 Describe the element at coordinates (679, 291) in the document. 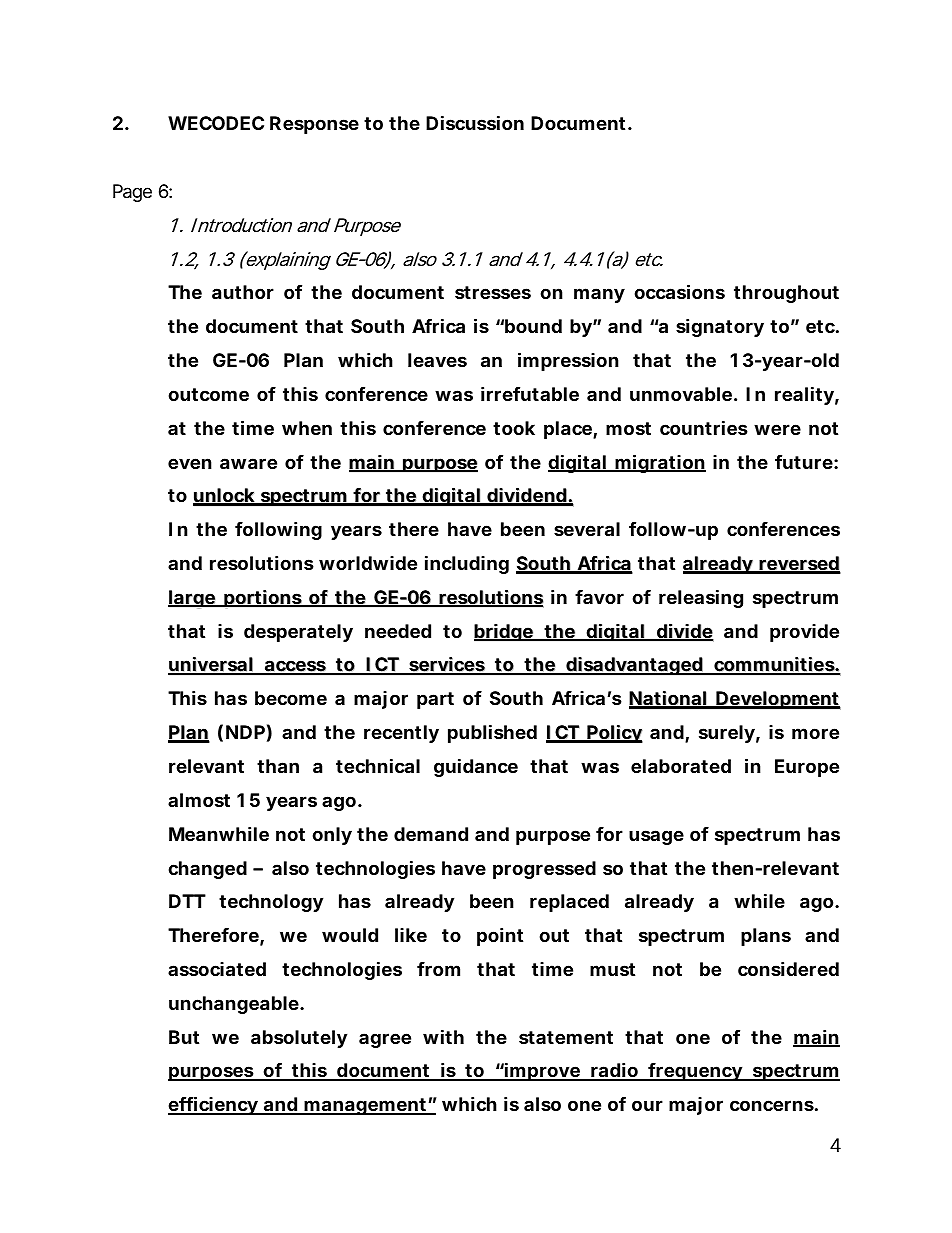

I see `occasions` at that location.
